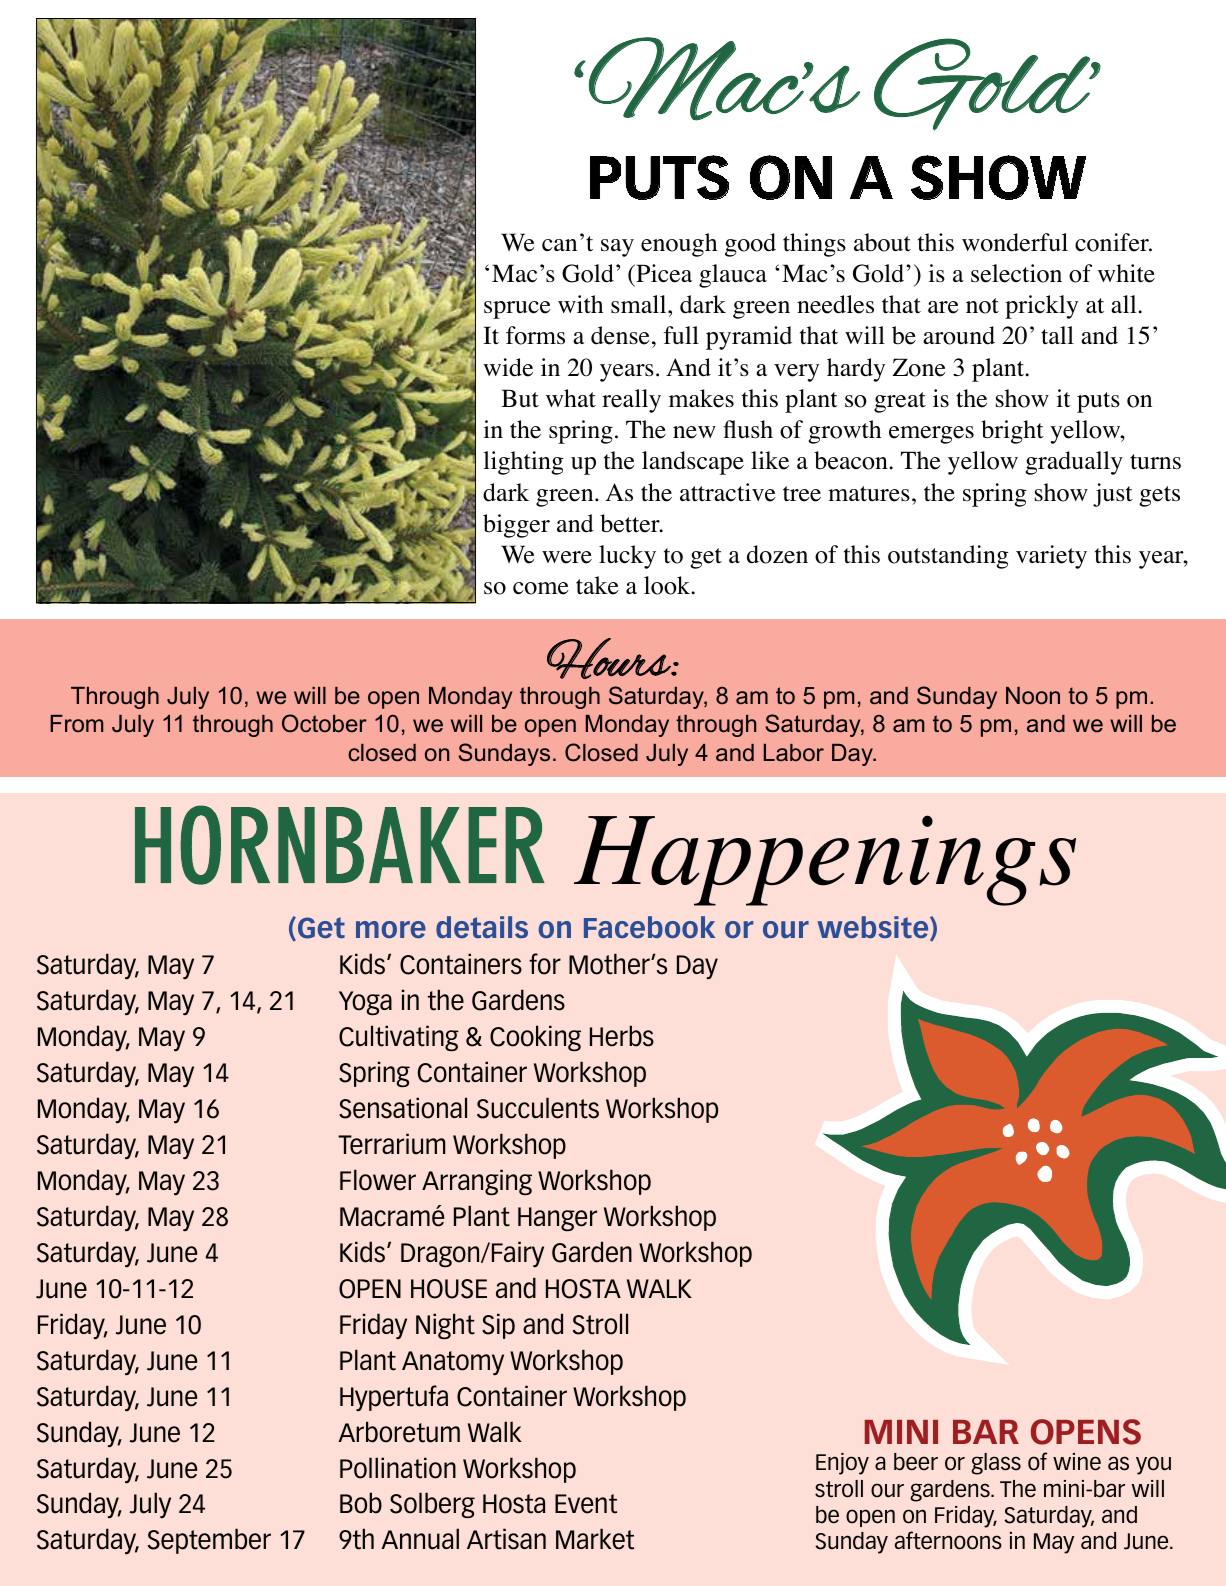  I want to click on glass, so click(996, 1464).
